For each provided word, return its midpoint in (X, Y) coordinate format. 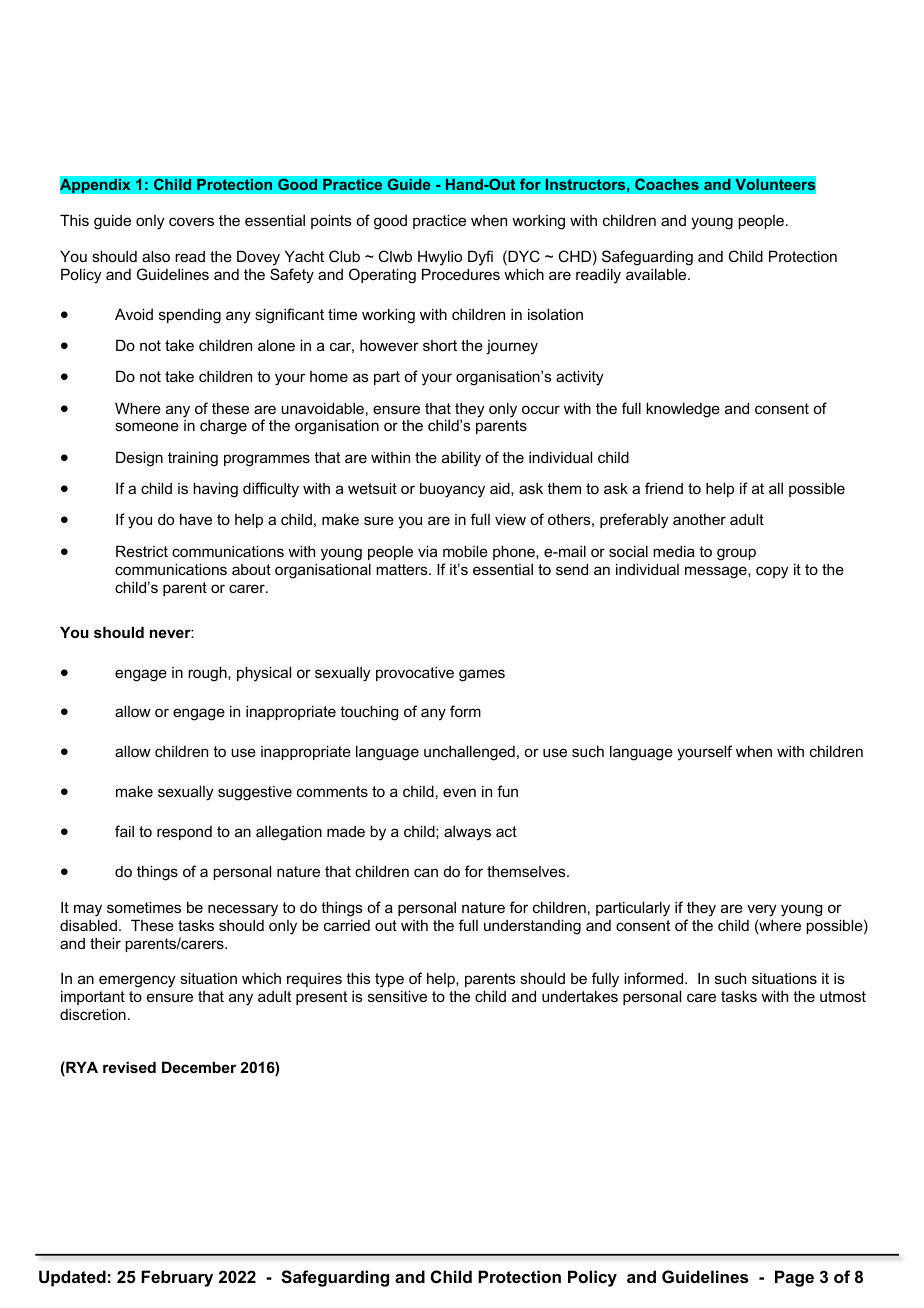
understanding (532, 927)
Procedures (461, 274)
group (736, 554)
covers (191, 221)
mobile (465, 551)
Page (794, 1278)
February (177, 1278)
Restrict (142, 551)
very (762, 910)
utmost (843, 996)
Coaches (667, 184)
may (88, 910)
